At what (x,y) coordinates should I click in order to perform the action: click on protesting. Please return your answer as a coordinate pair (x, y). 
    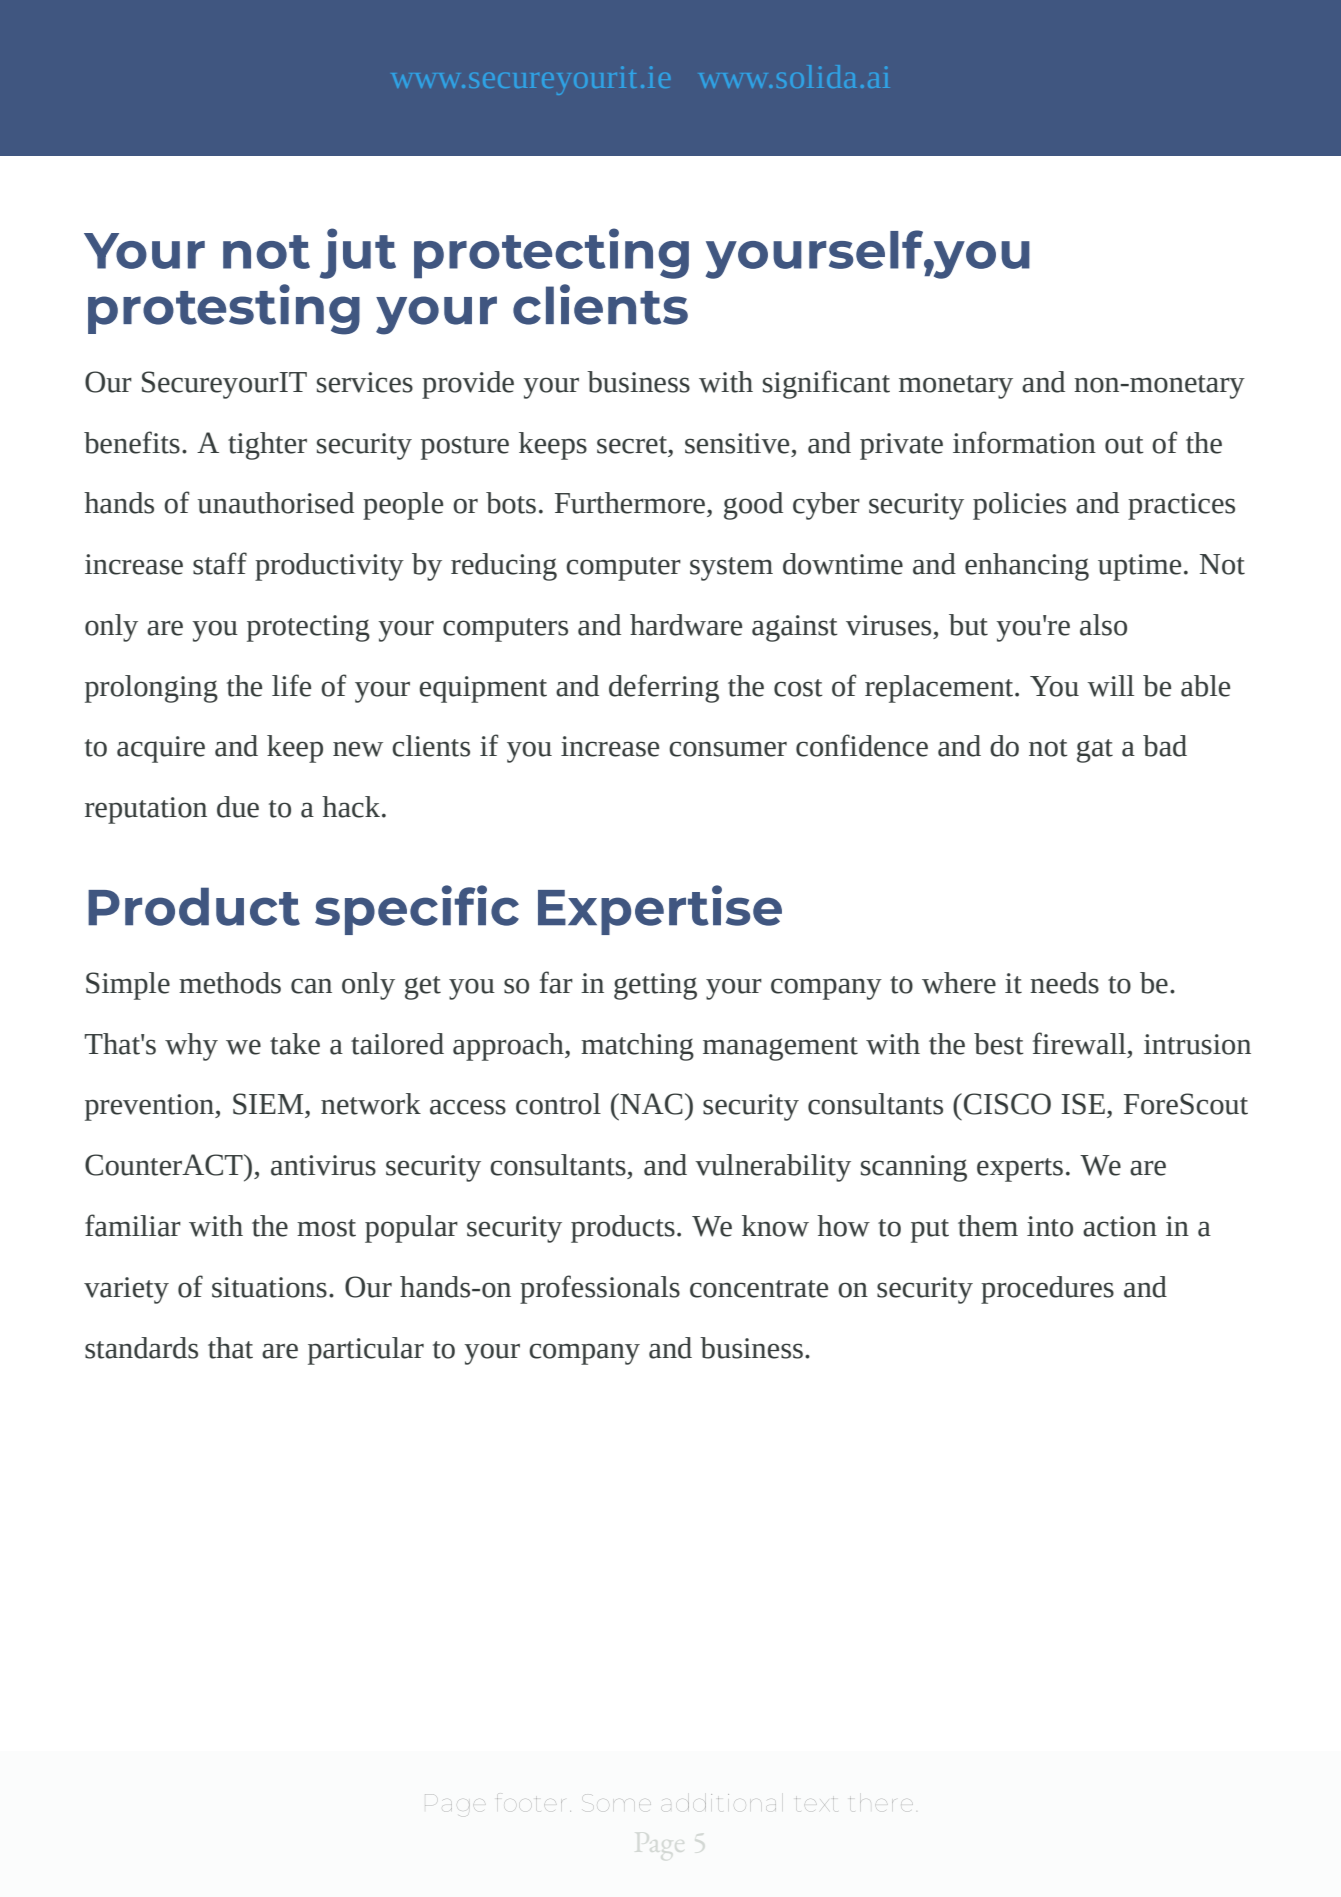
    Looking at the image, I should click on (224, 309).
